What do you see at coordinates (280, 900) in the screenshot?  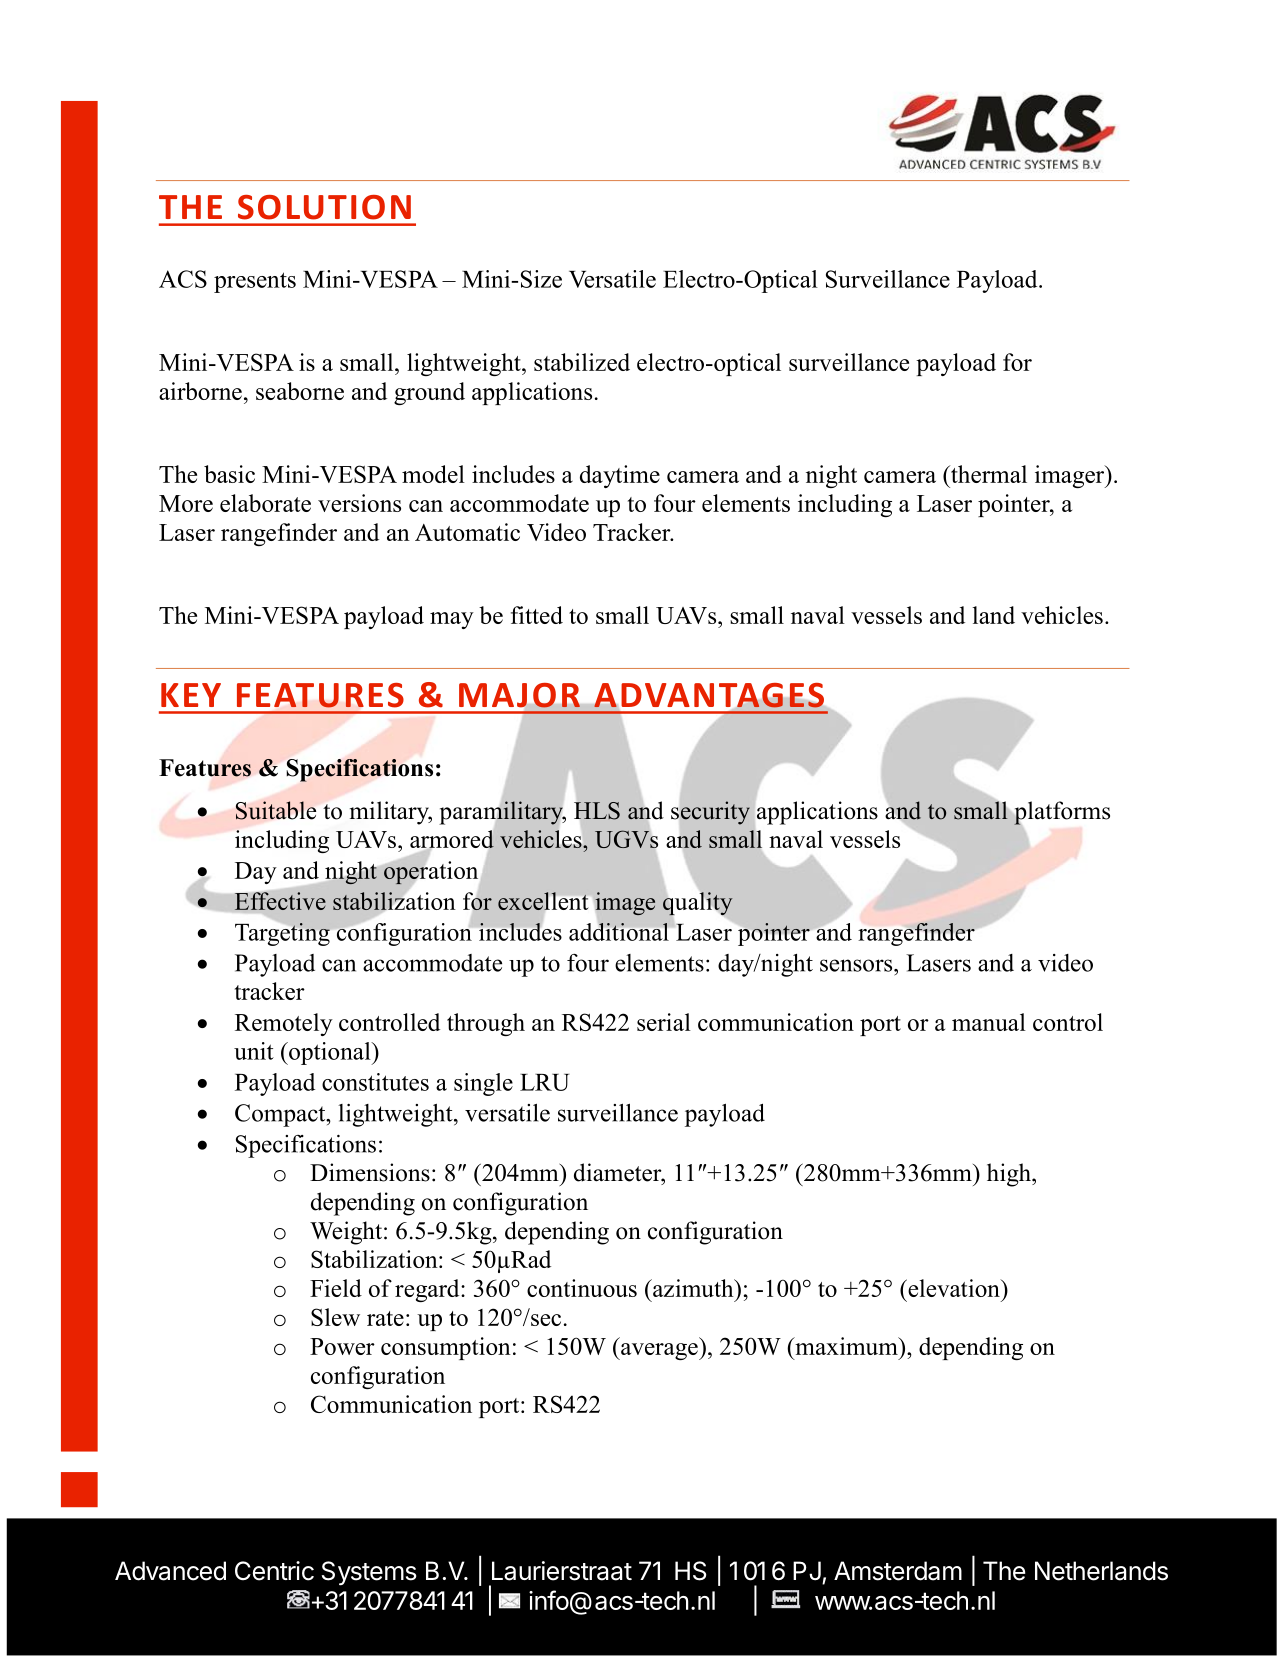 I see `Effective` at bounding box center [280, 900].
